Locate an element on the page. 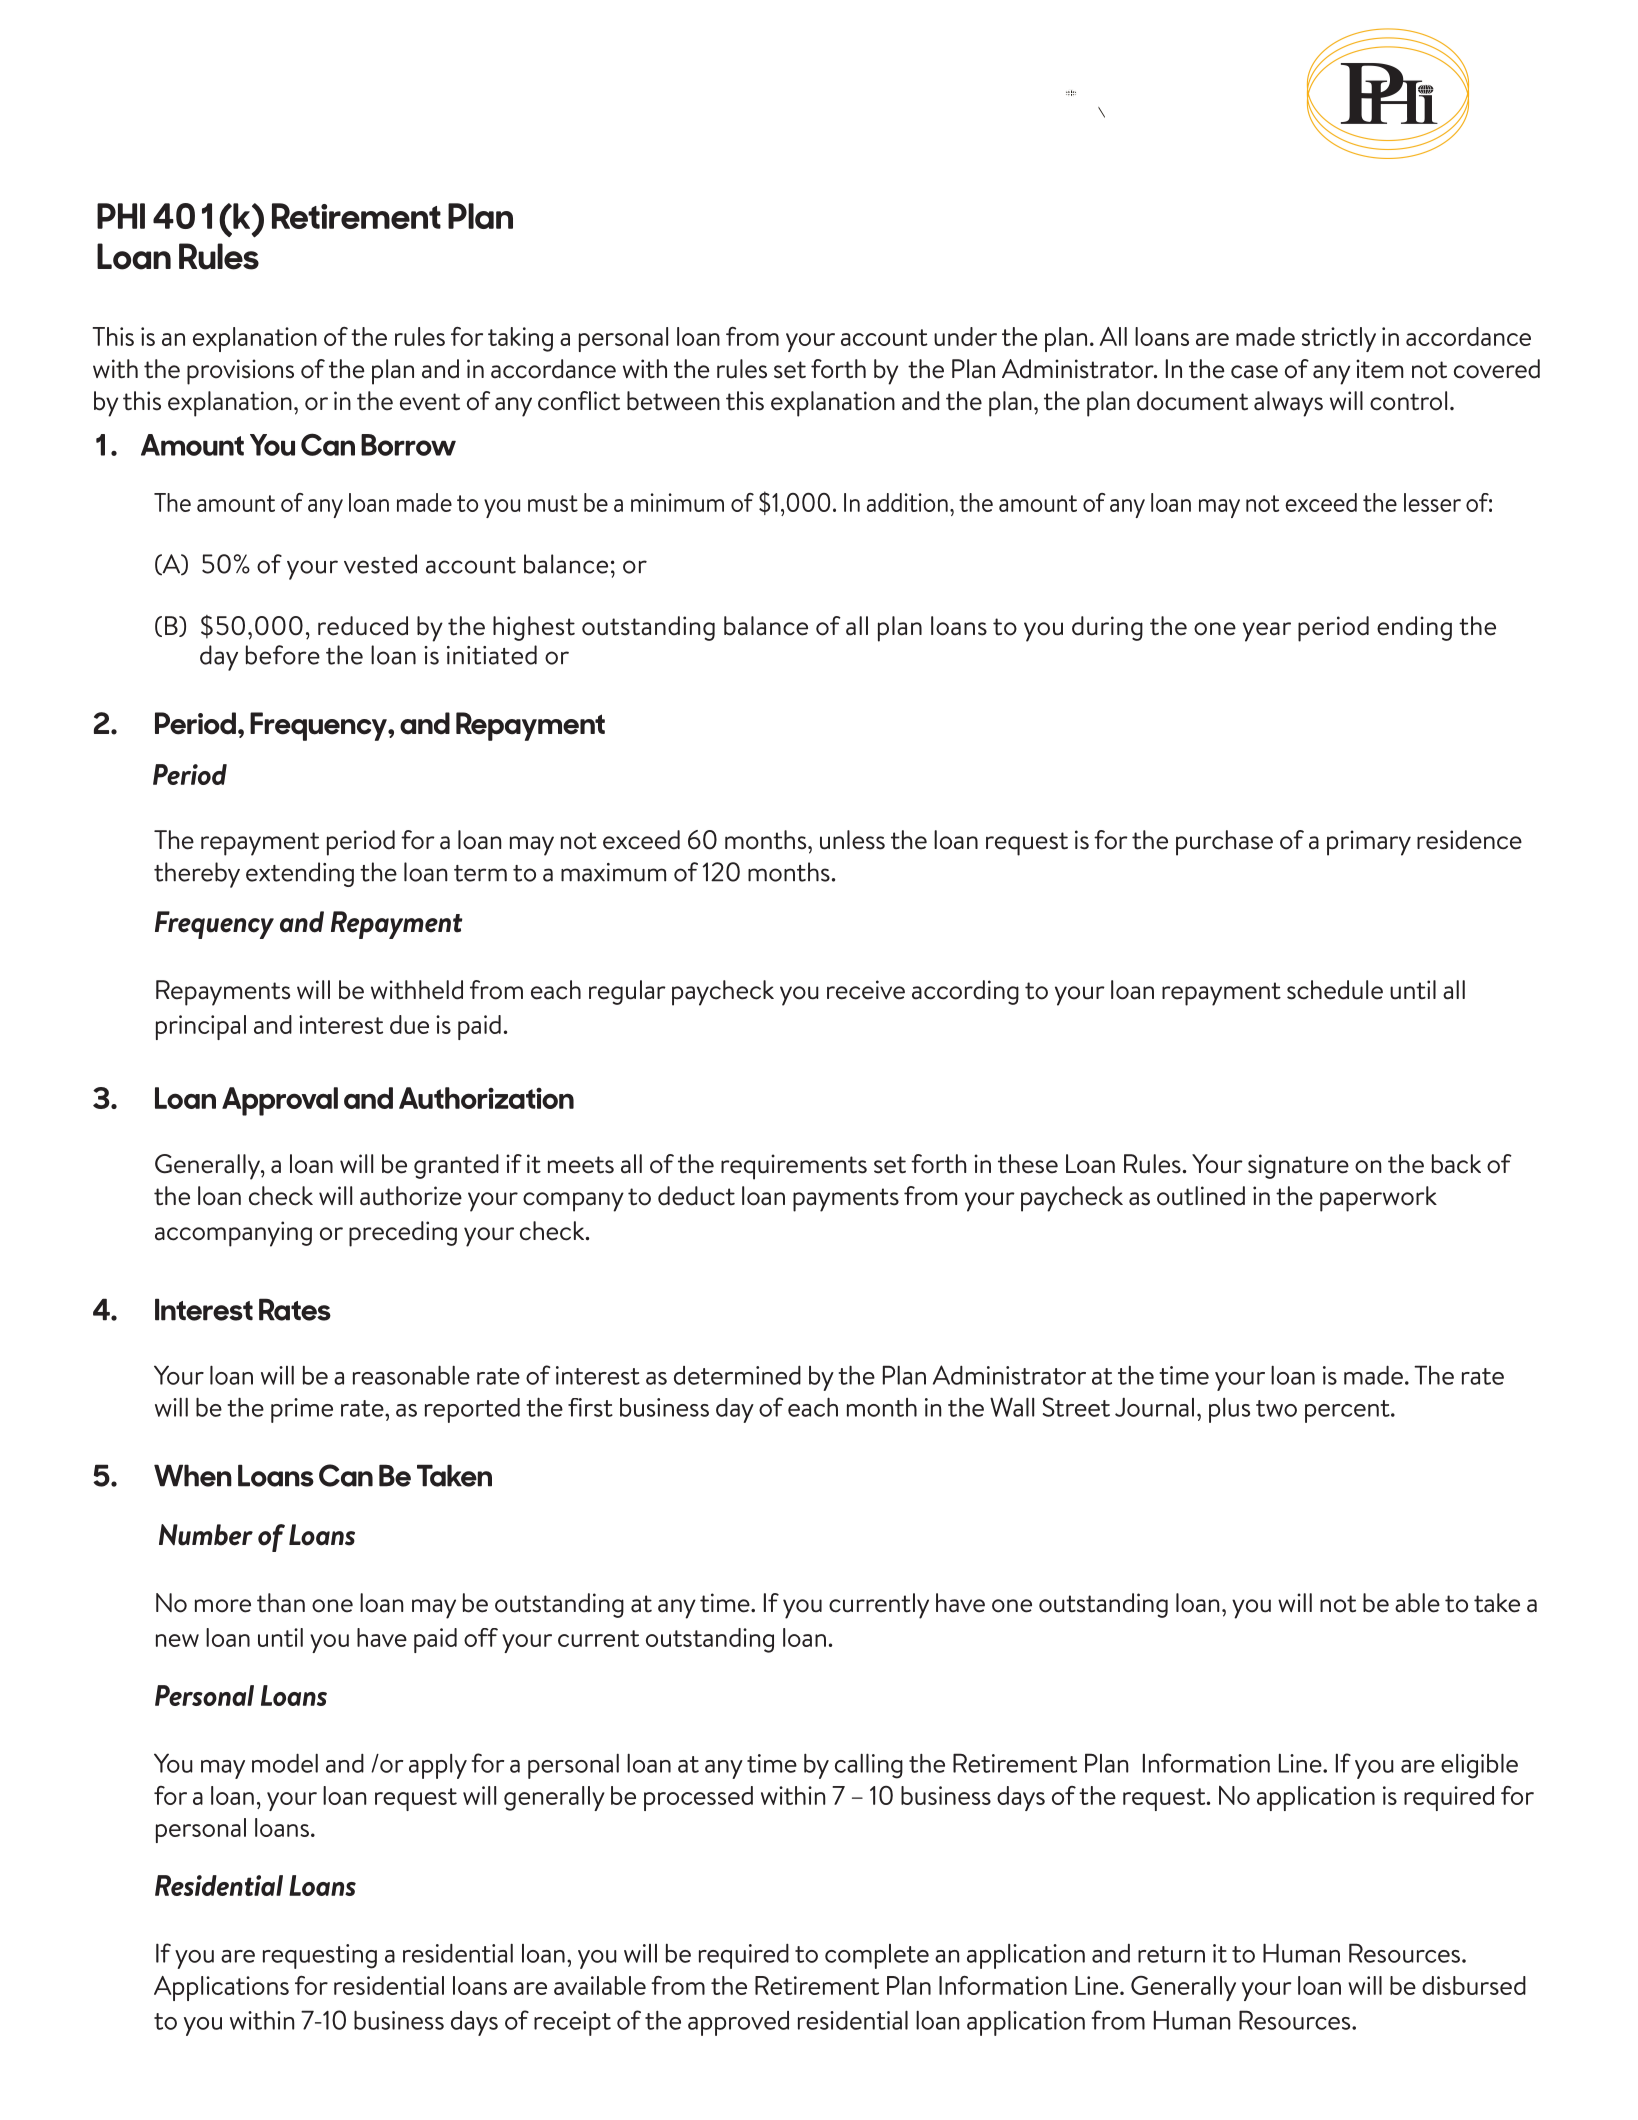  receipt is located at coordinates (572, 2023).
